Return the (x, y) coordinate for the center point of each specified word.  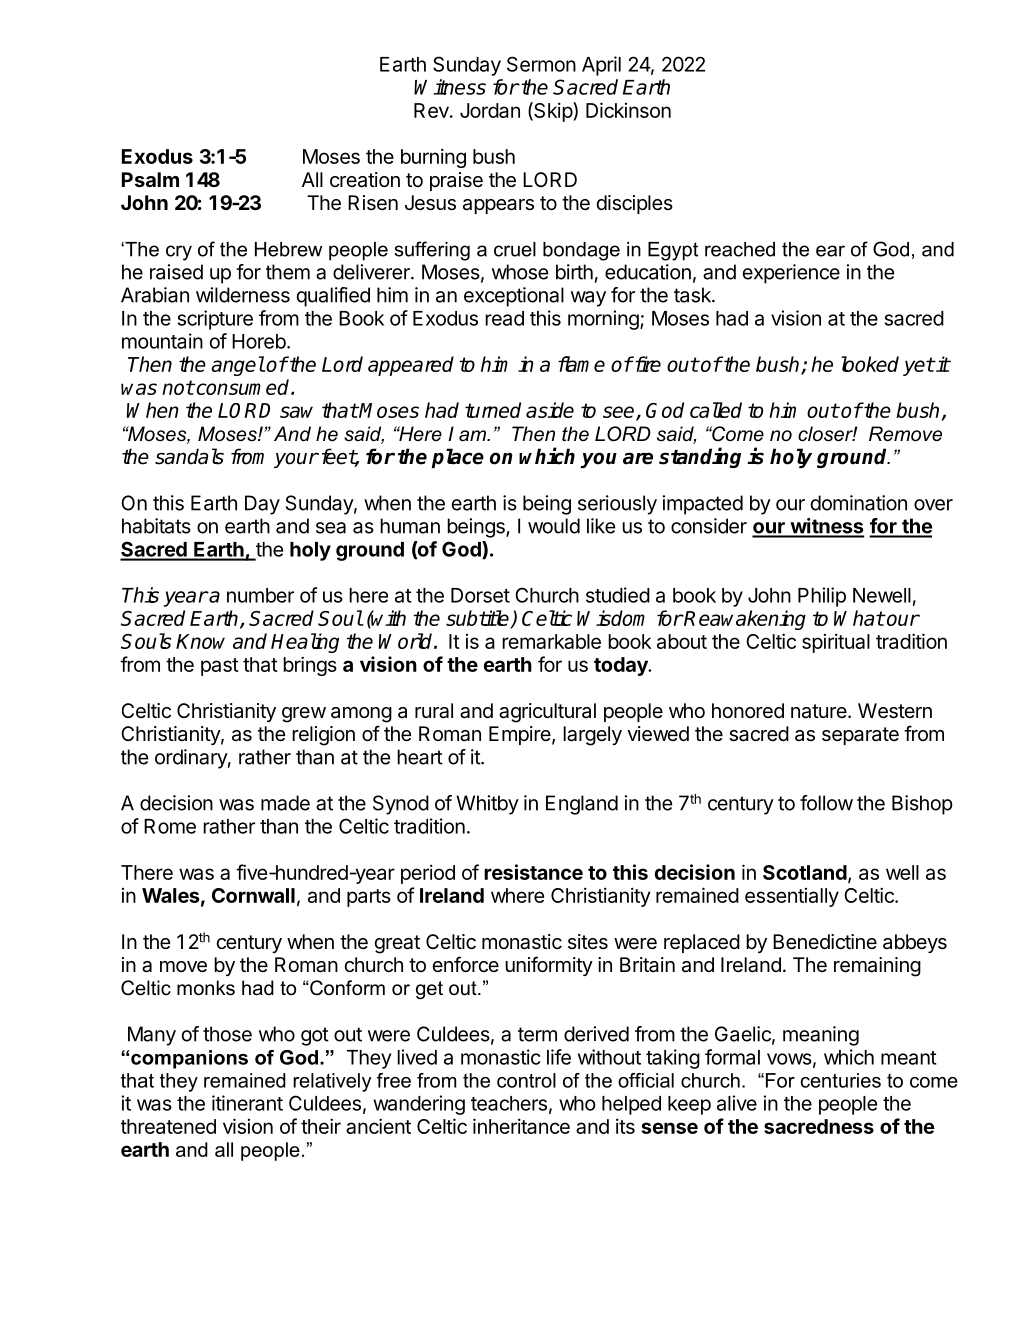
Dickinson (628, 110)
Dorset (480, 595)
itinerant (247, 1103)
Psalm (150, 179)
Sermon (541, 64)
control (526, 1080)
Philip (822, 597)
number (260, 595)
